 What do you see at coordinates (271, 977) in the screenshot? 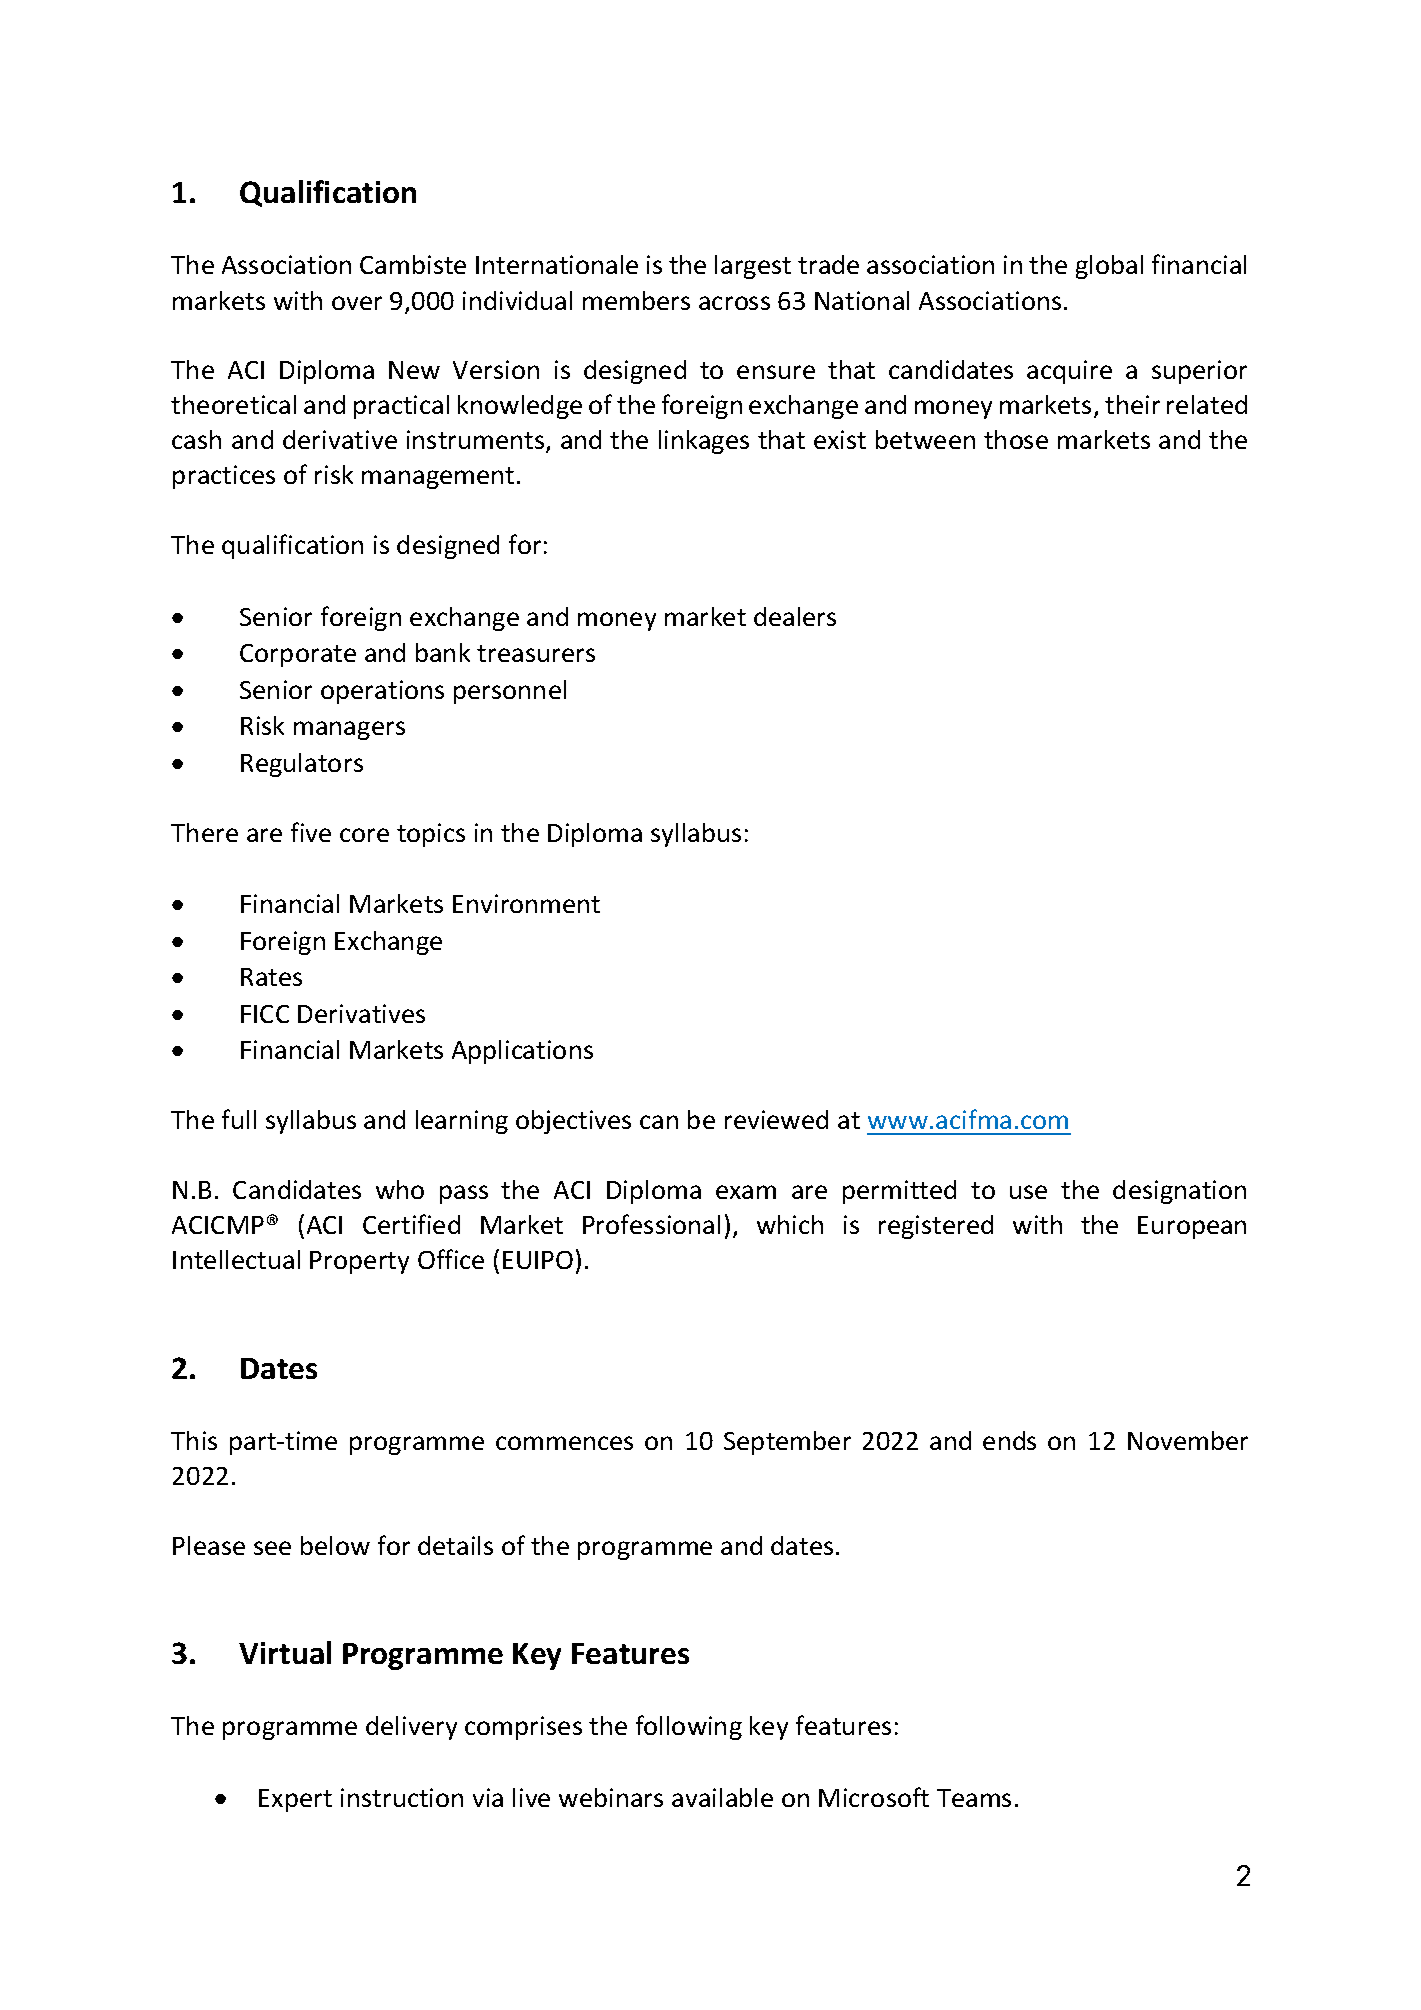
I see `Rates` at bounding box center [271, 977].
